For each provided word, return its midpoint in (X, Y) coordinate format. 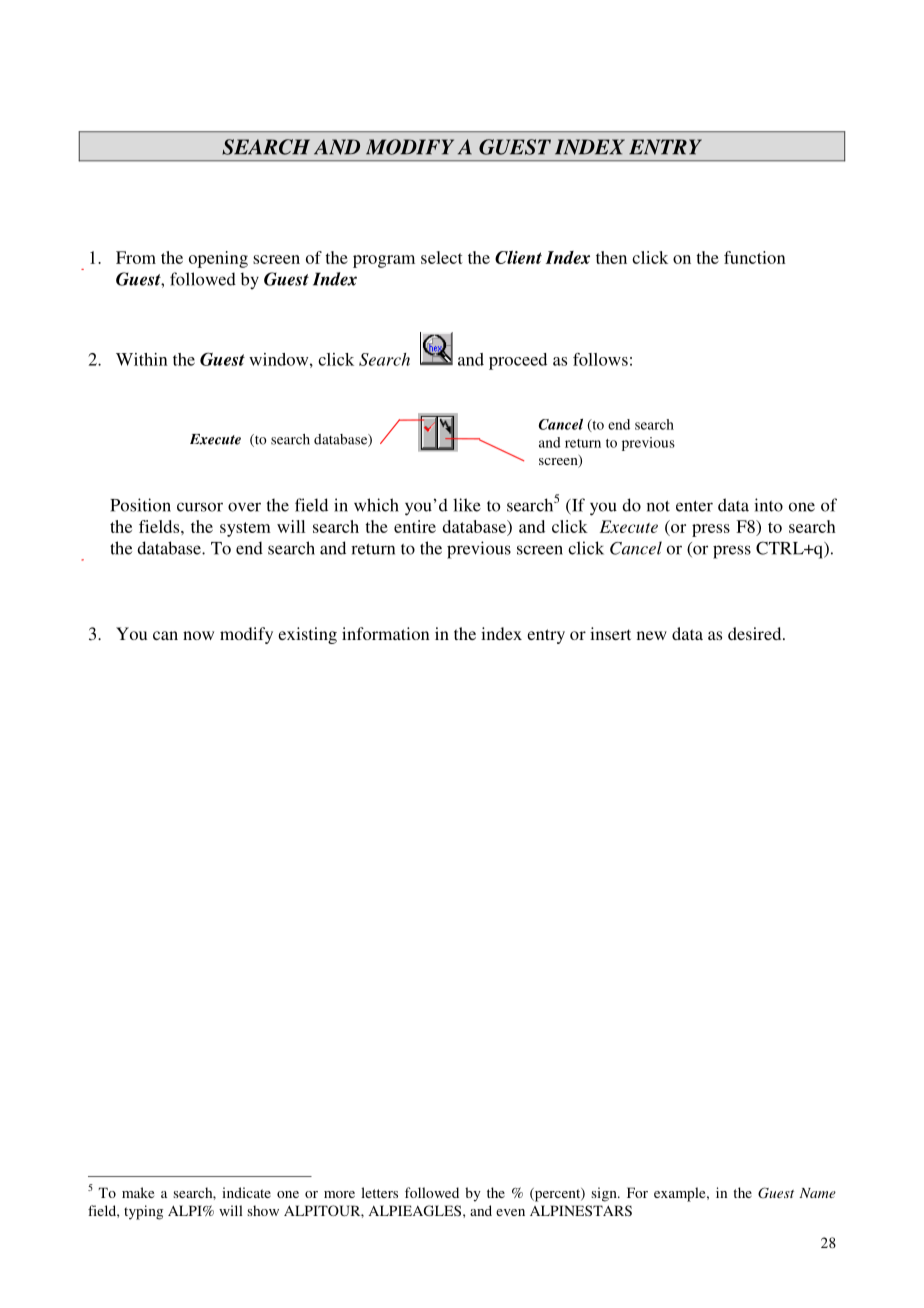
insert (610, 633)
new (652, 635)
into (768, 505)
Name (817, 1193)
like (467, 505)
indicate (246, 1192)
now (198, 635)
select (442, 257)
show (263, 1210)
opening (218, 259)
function (755, 257)
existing (307, 635)
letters (379, 1192)
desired (756, 633)
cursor (200, 507)
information (386, 633)
